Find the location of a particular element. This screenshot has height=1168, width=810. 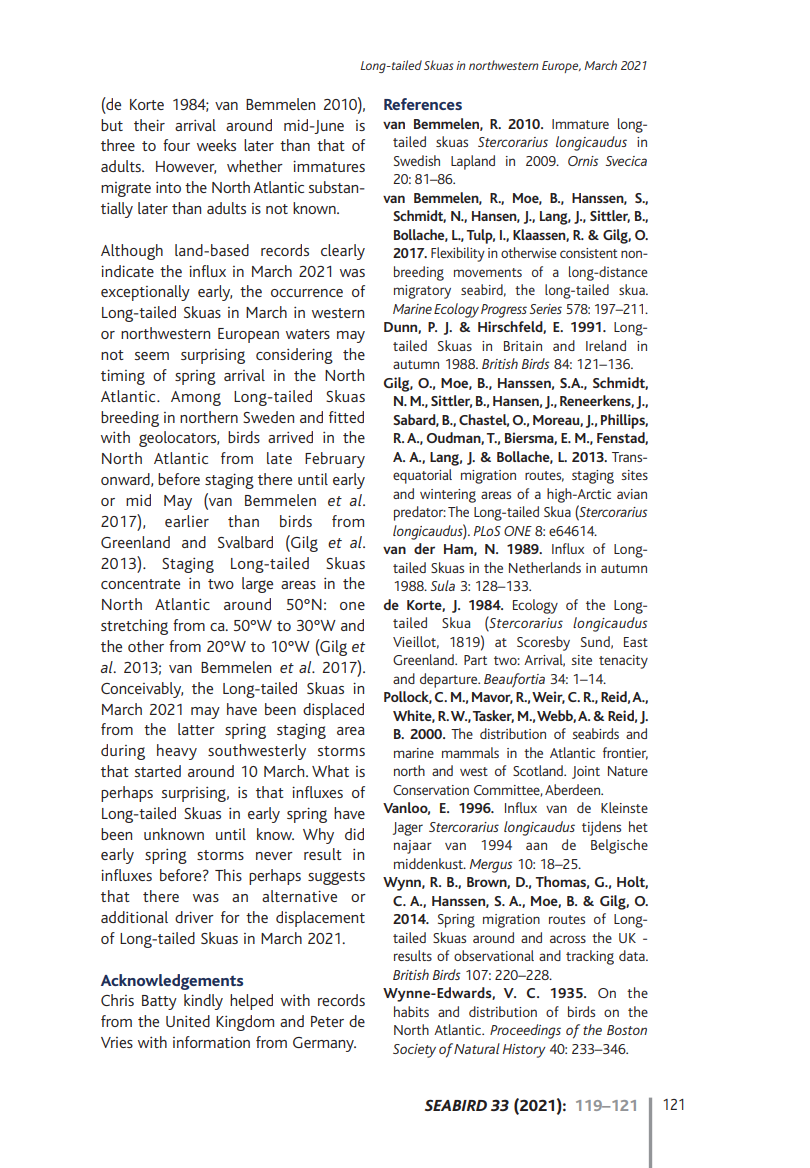

consistent is located at coordinates (589, 253).
